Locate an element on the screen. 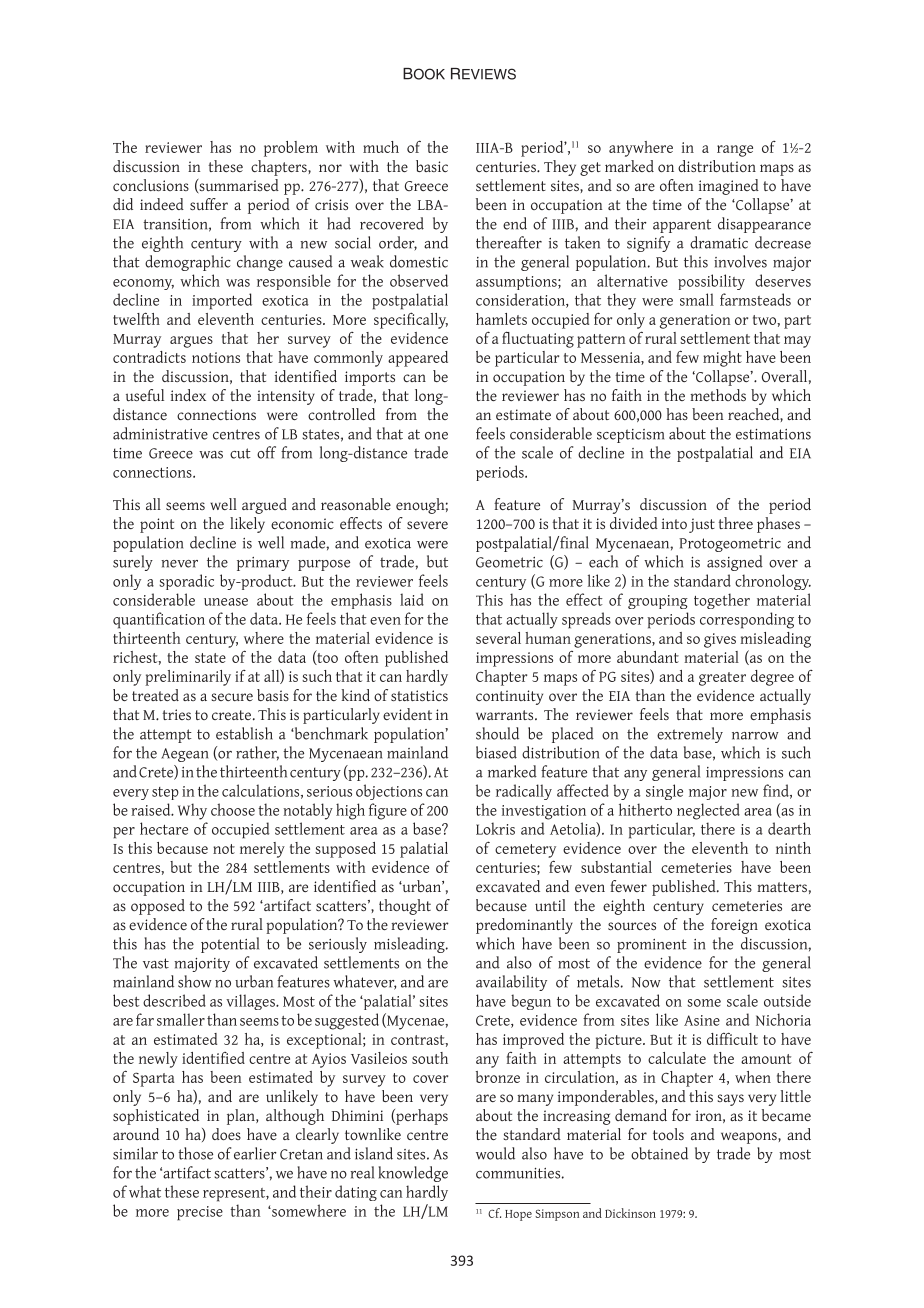 The width and height of the screenshot is (924, 1308). basic is located at coordinates (432, 166).
